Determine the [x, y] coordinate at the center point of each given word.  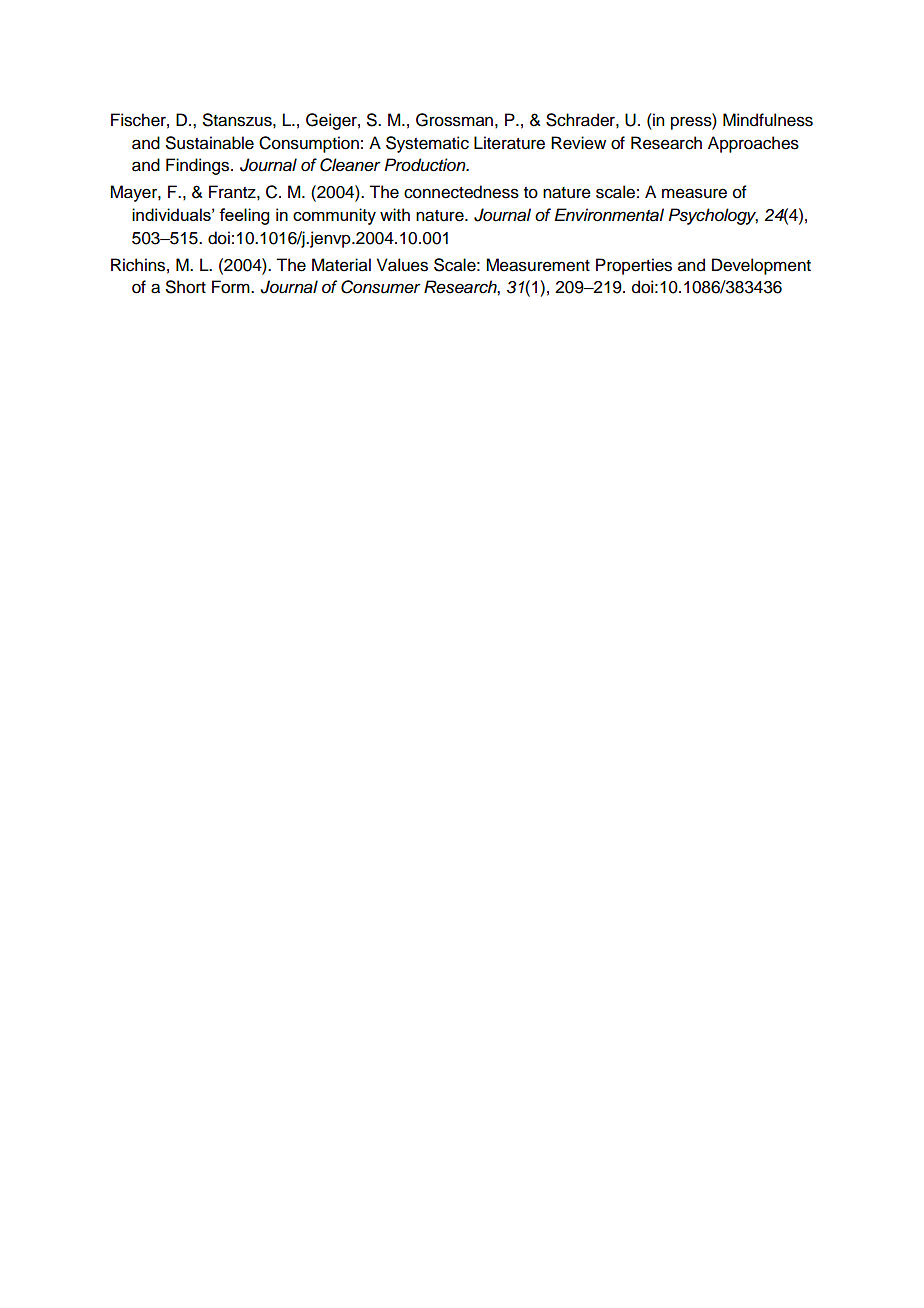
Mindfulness [768, 120]
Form [232, 287]
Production [426, 165]
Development [761, 266]
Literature [509, 143]
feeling [244, 216]
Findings [199, 166]
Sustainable [210, 143]
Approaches [753, 144]
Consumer [381, 287]
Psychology [713, 216]
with [395, 214]
